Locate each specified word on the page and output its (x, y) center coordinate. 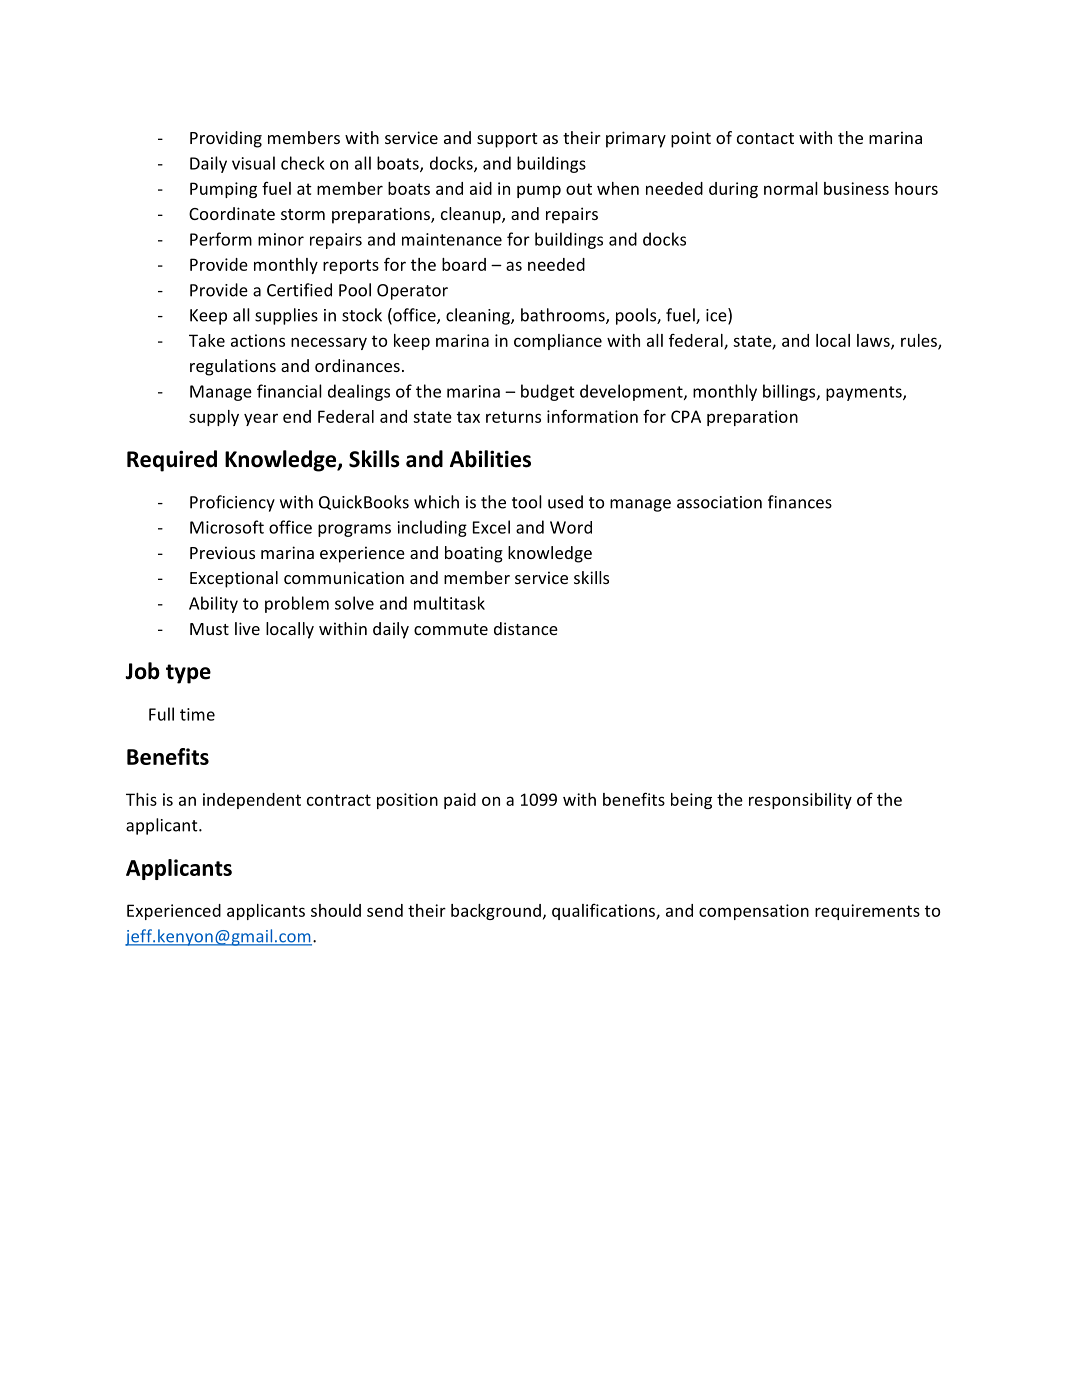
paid (460, 801)
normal (791, 188)
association (719, 502)
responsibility (800, 801)
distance (526, 628)
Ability (213, 604)
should (336, 910)
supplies (286, 316)
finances (800, 502)
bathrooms (564, 316)
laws (874, 341)
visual (253, 163)
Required (172, 461)
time (197, 714)
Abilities (490, 459)
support (507, 140)
